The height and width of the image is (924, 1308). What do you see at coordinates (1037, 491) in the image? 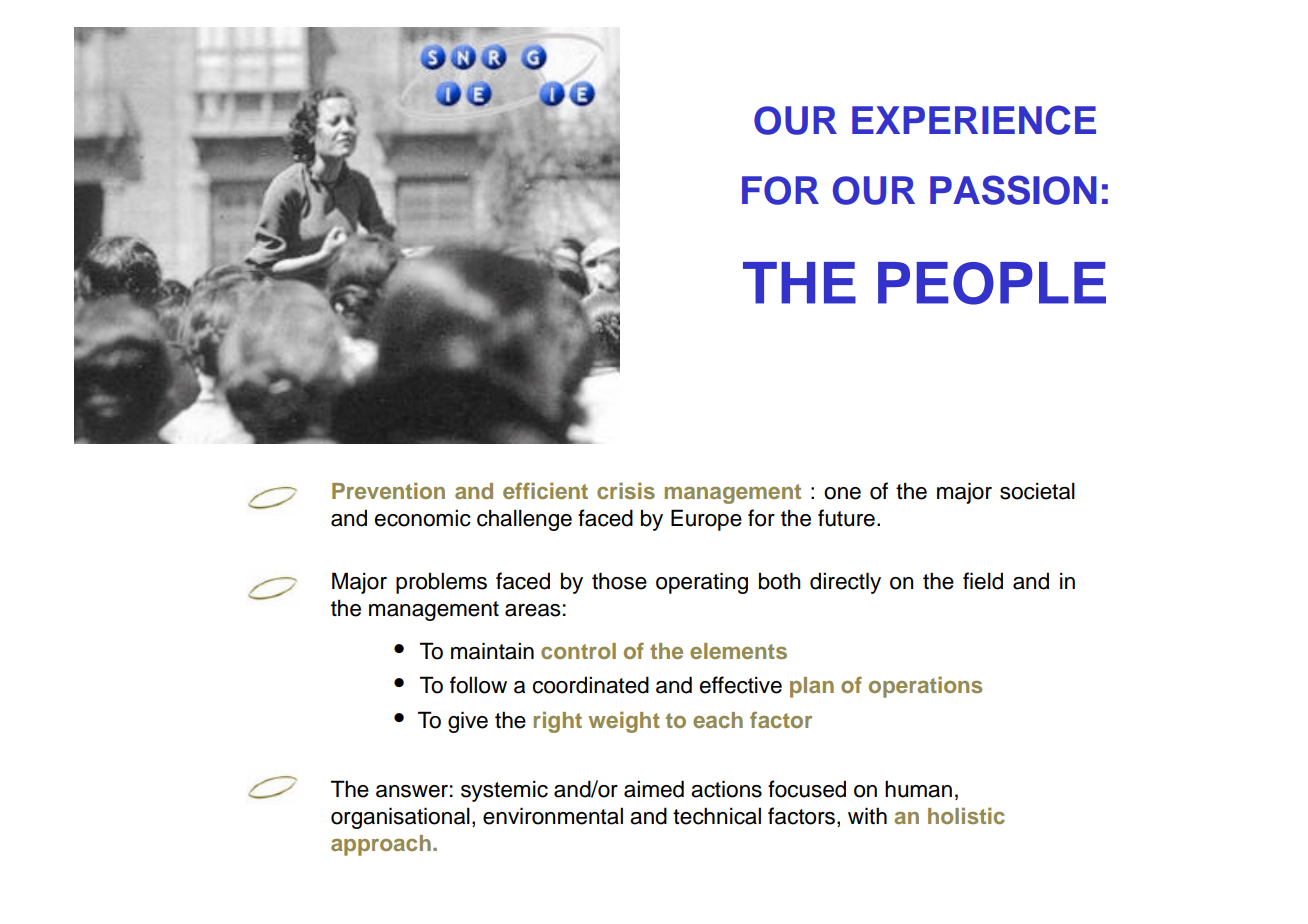
I see `societal` at bounding box center [1037, 491].
